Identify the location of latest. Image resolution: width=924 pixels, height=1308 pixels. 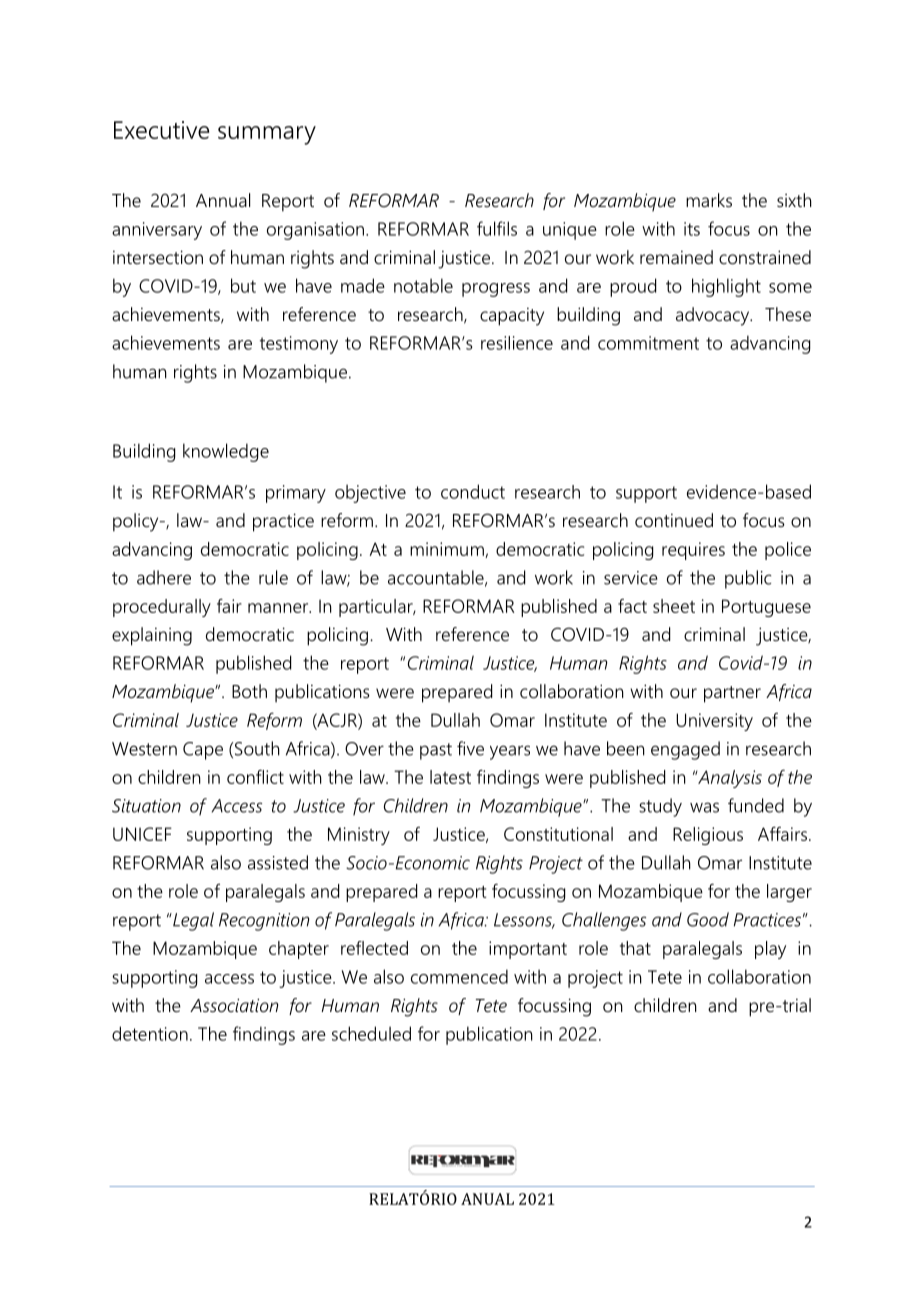
(450, 777).
